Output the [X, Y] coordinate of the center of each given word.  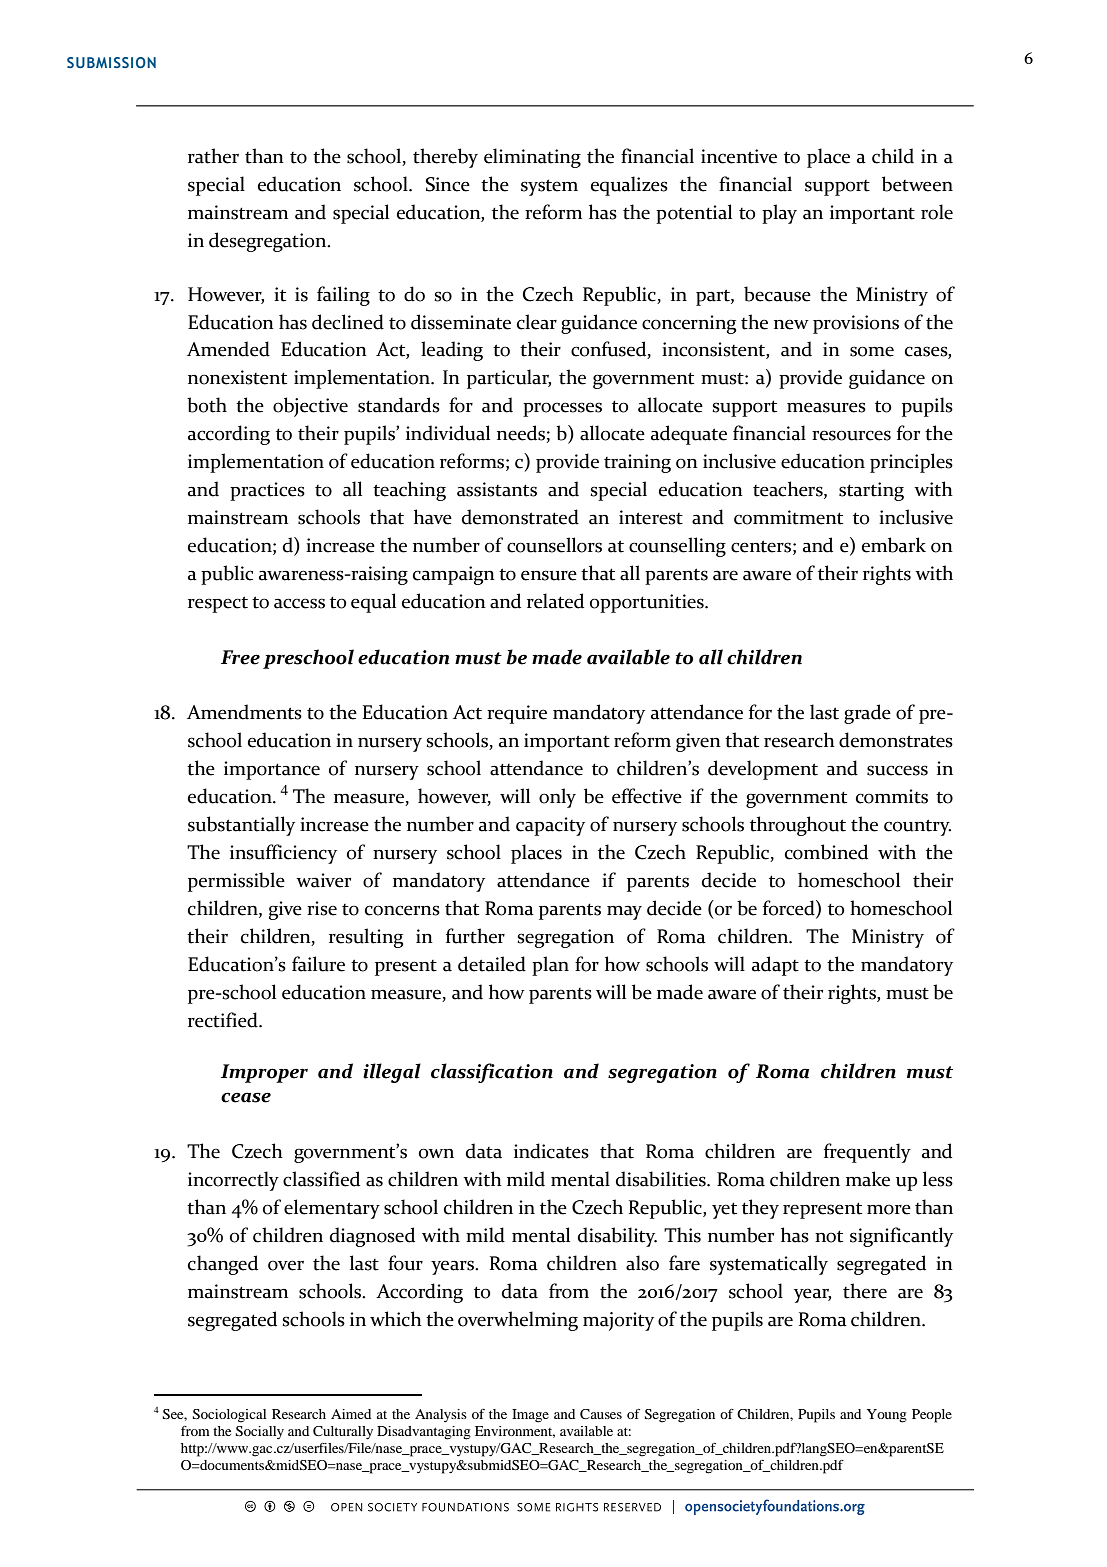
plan [550, 966]
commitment [788, 517]
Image [530, 1416]
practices [267, 491]
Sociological [229, 1416]
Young [887, 1416]
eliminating [532, 158]
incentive [739, 156]
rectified [224, 1020]
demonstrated [520, 517]
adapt [775, 966]
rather [213, 156]
